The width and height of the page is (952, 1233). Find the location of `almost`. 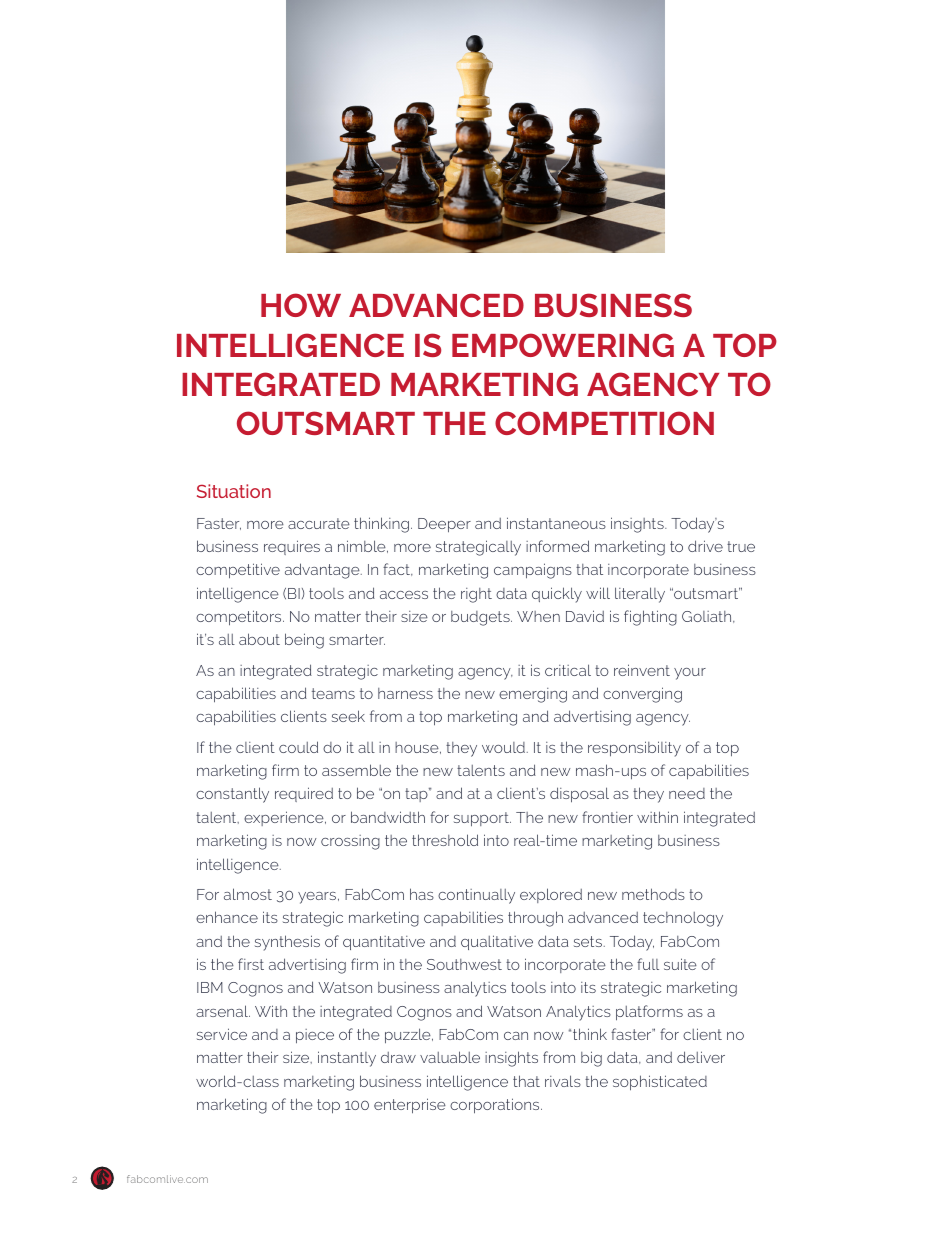

almost is located at coordinates (248, 894).
